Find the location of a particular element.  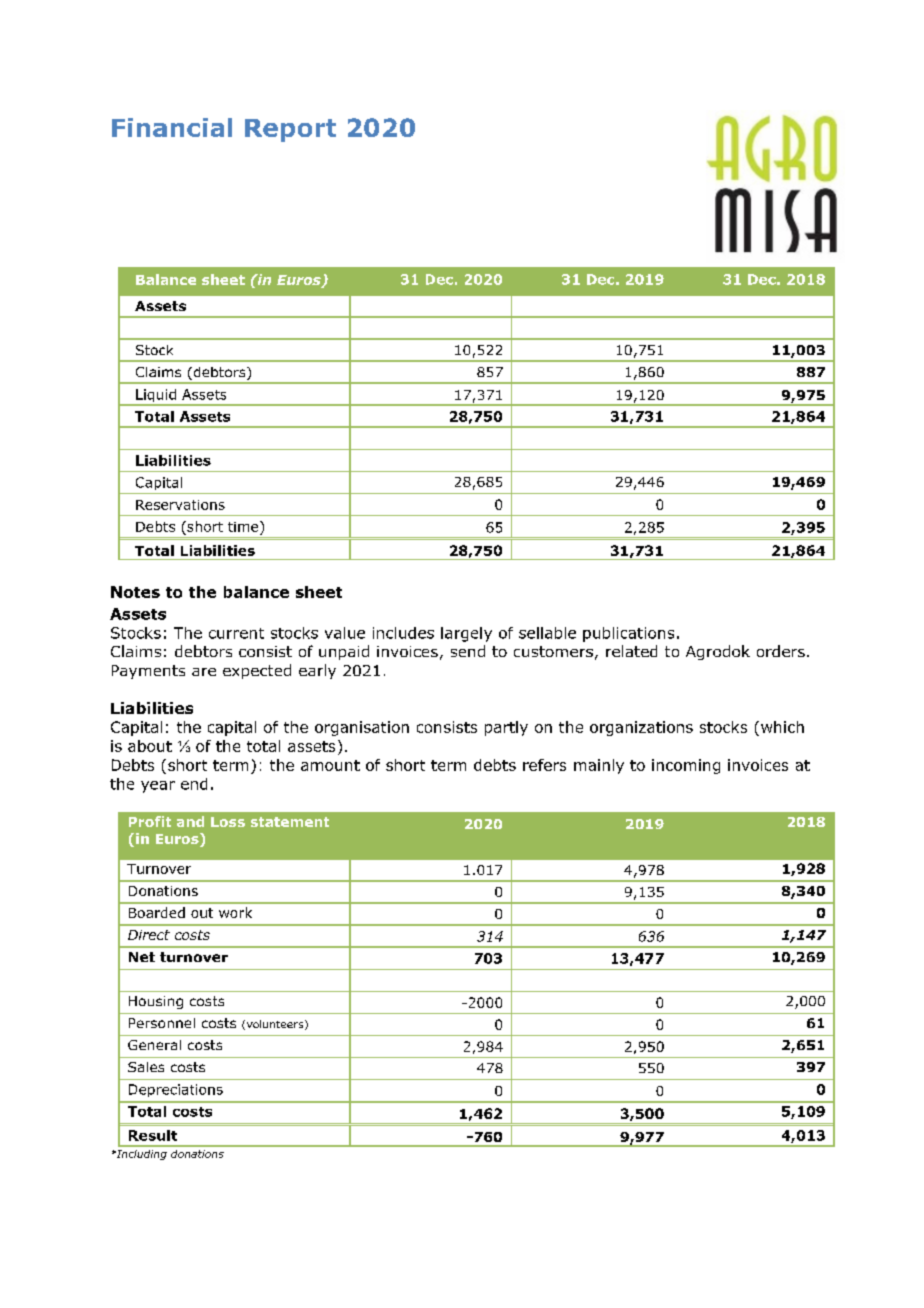

Financial is located at coordinates (172, 127).
